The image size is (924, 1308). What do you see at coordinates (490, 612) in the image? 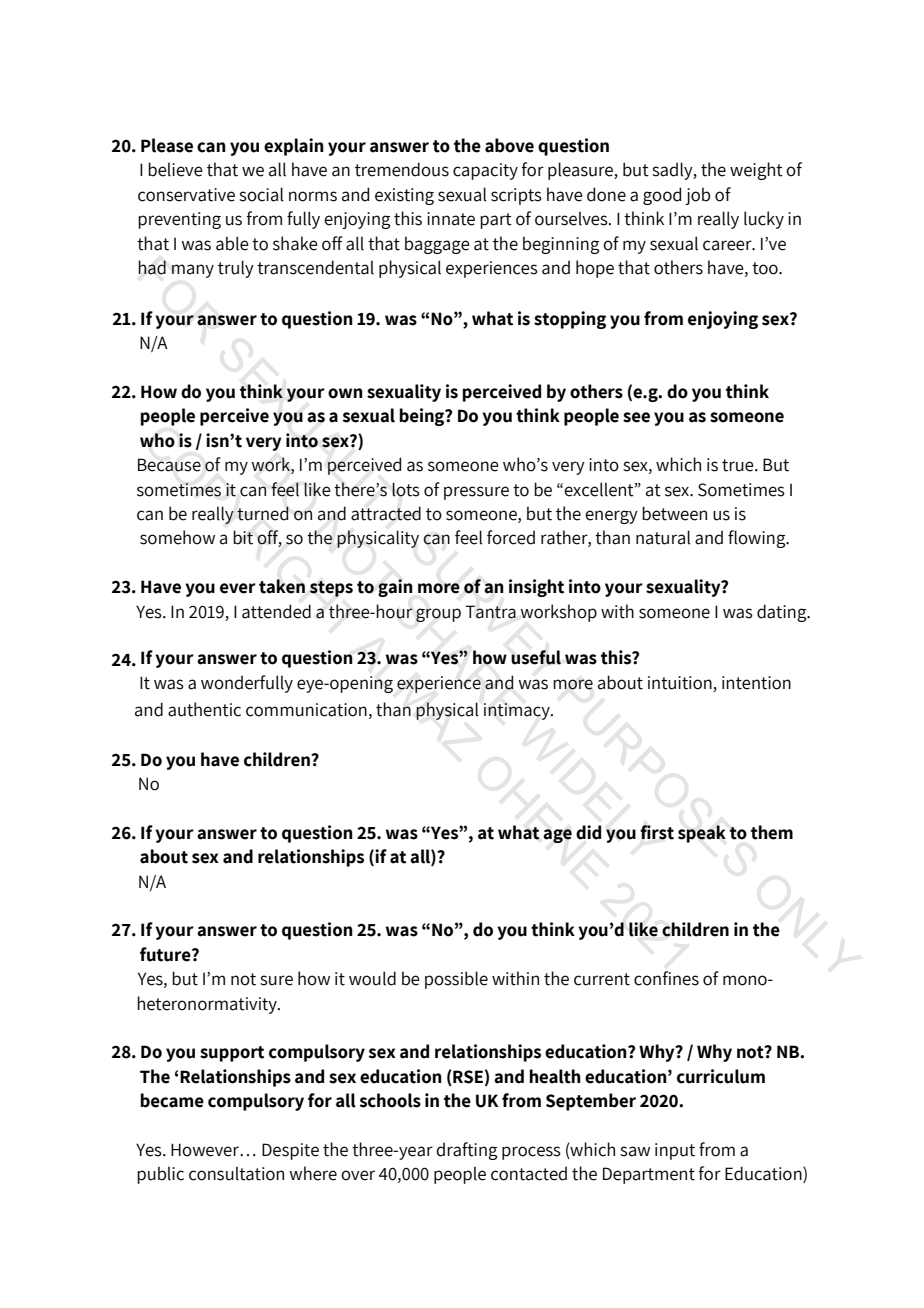
I see `Tantra` at bounding box center [490, 612].
